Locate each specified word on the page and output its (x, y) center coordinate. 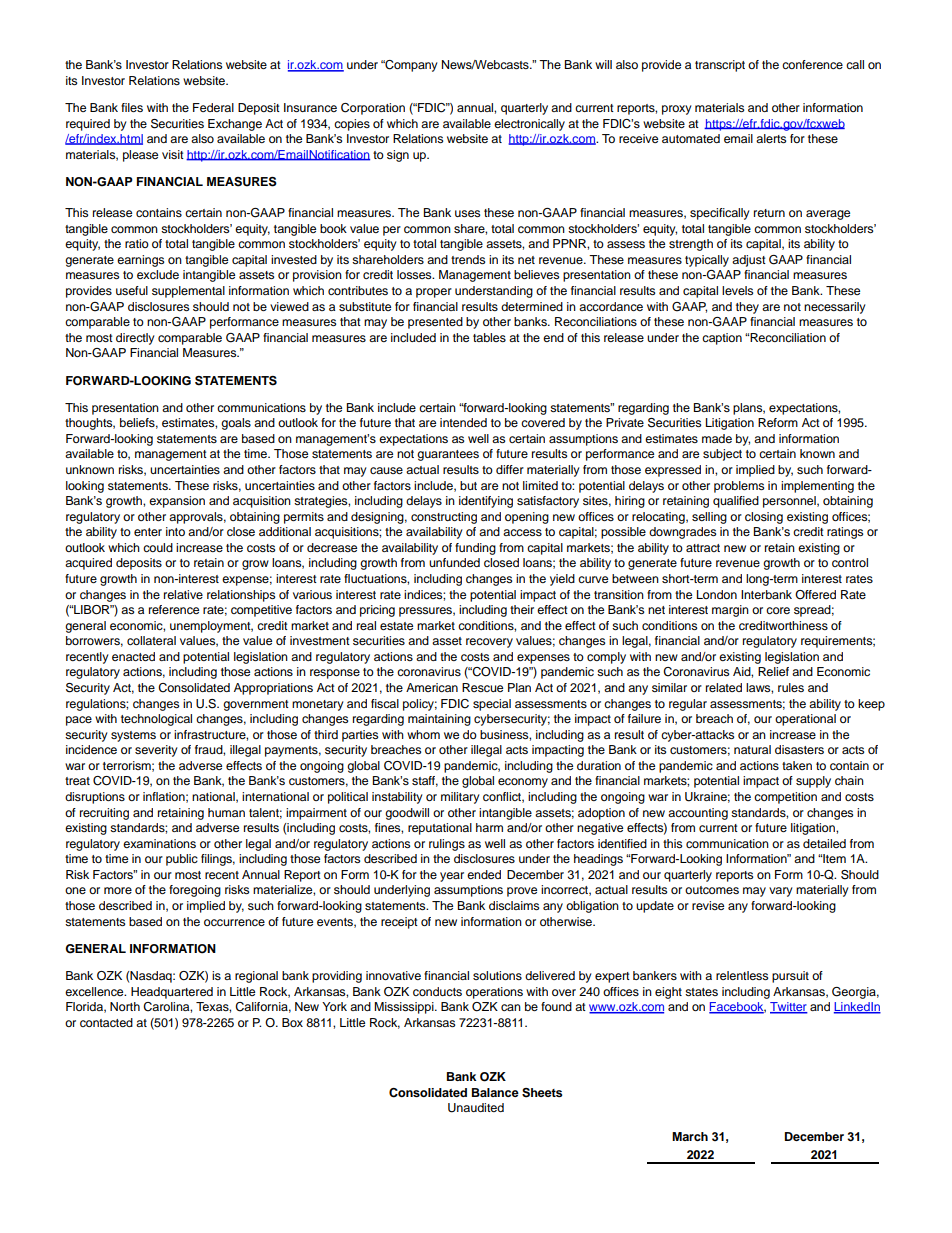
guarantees (448, 455)
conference (812, 64)
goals (236, 424)
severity (156, 751)
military (460, 798)
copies (352, 125)
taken (797, 765)
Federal (213, 107)
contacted (106, 1022)
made (717, 438)
